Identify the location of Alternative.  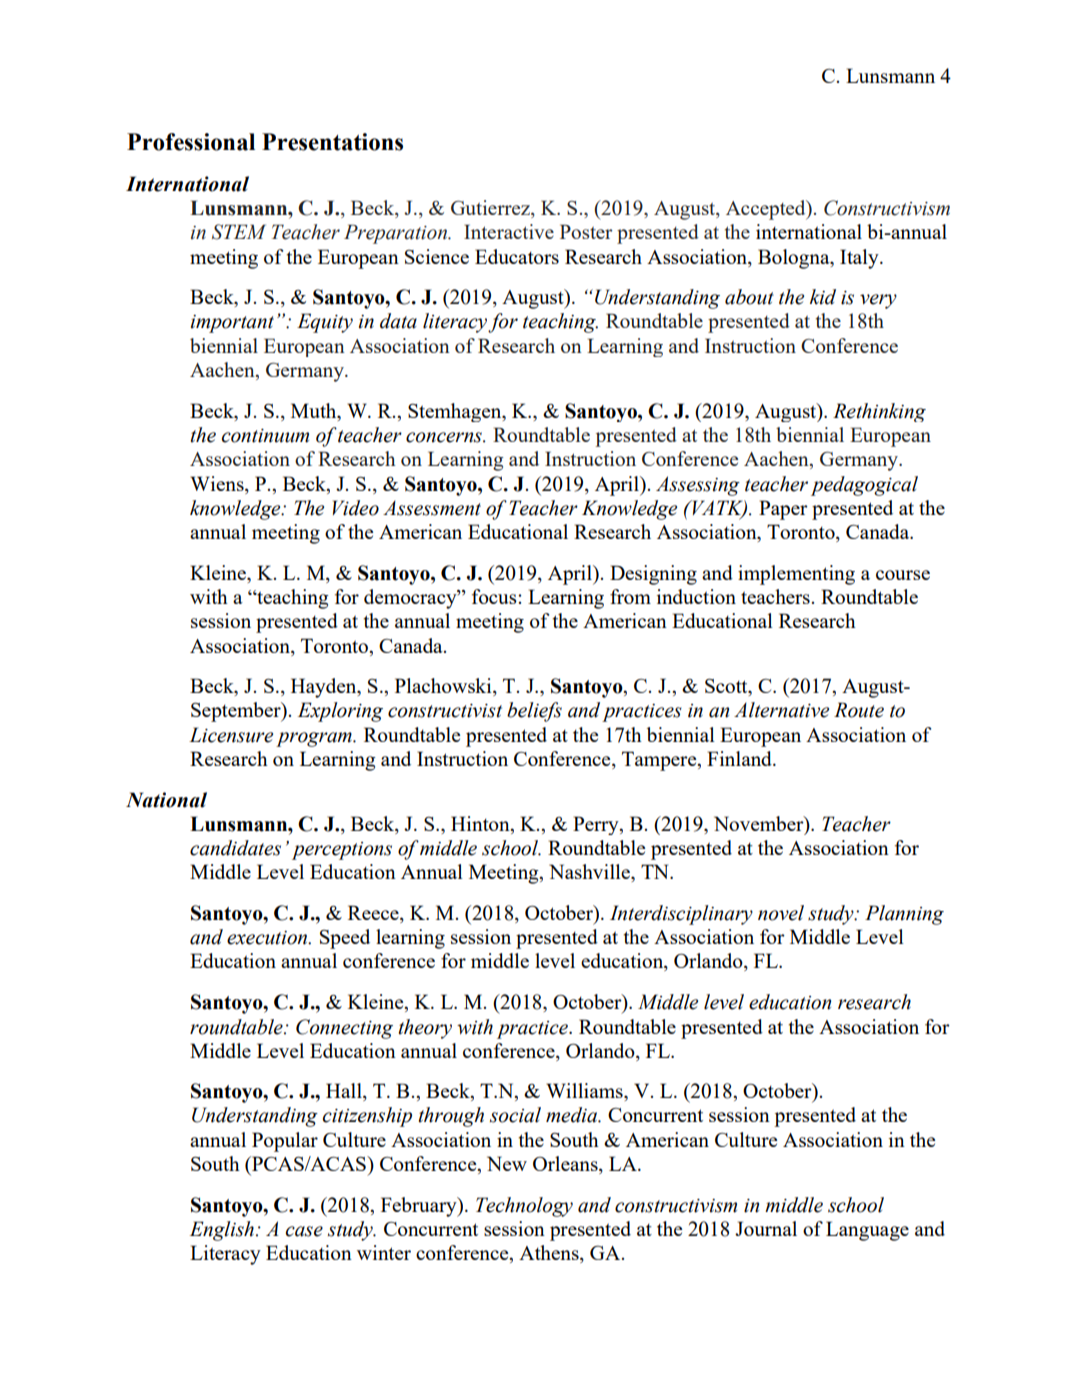
(781, 710).
